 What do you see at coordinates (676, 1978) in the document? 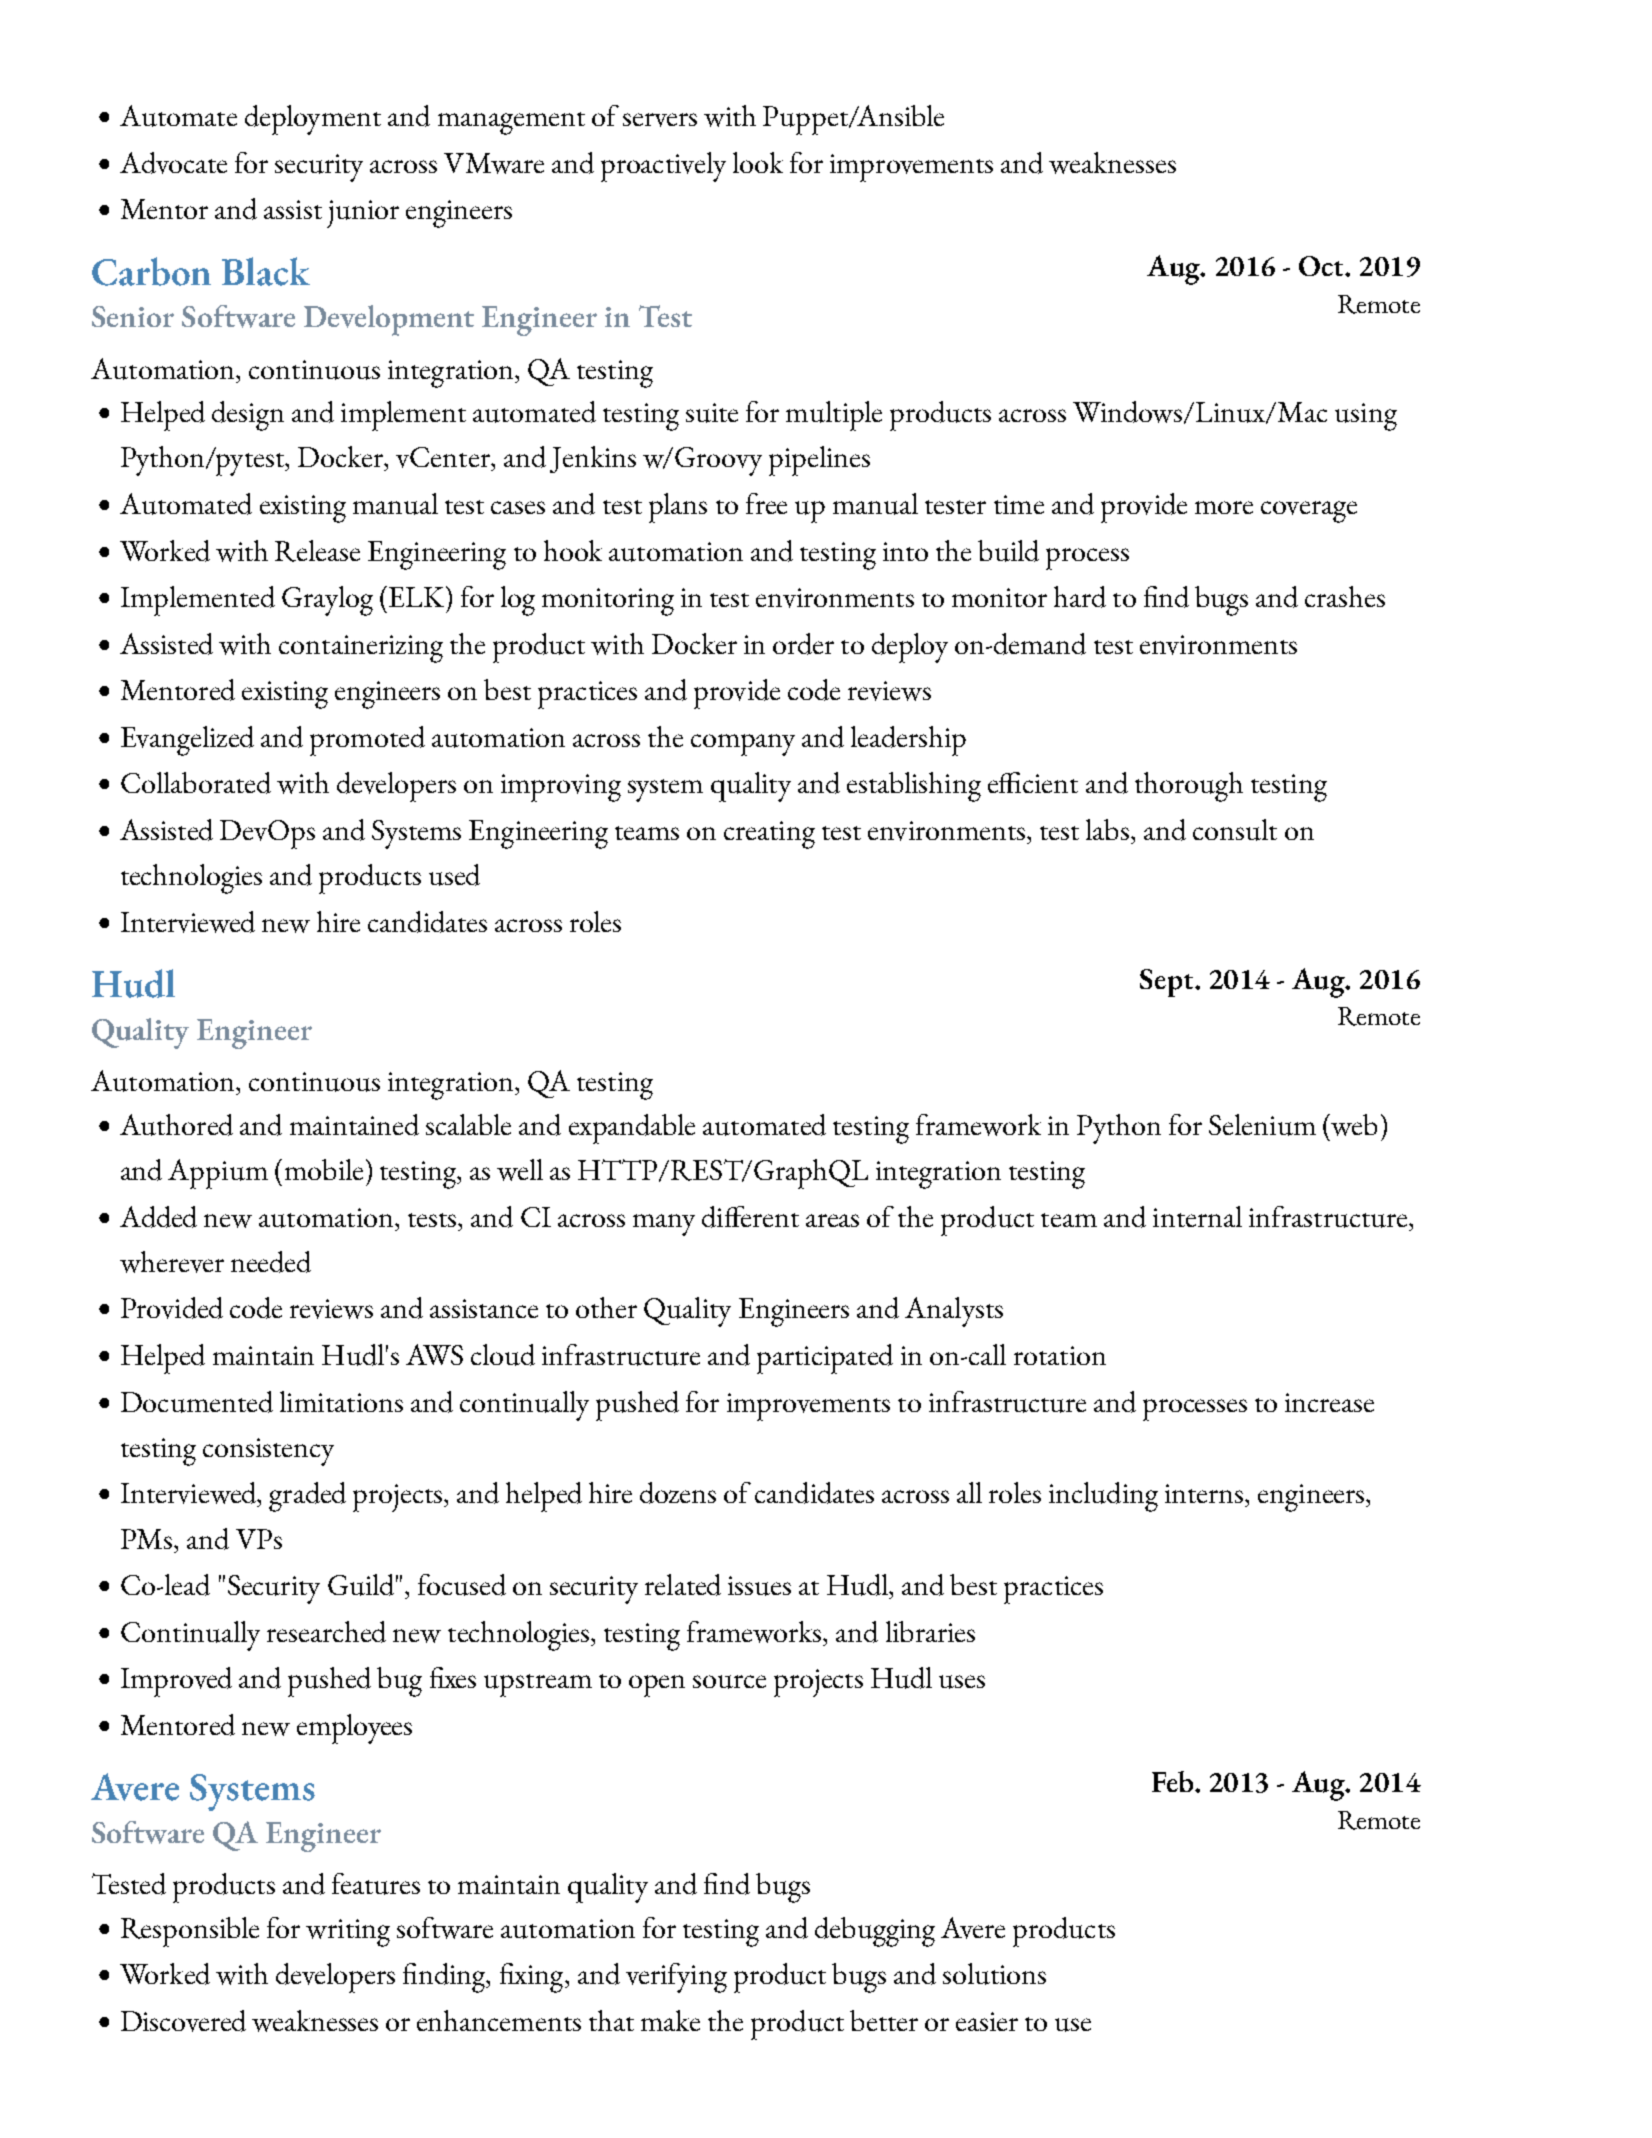
I see `verifying` at bounding box center [676, 1978].
